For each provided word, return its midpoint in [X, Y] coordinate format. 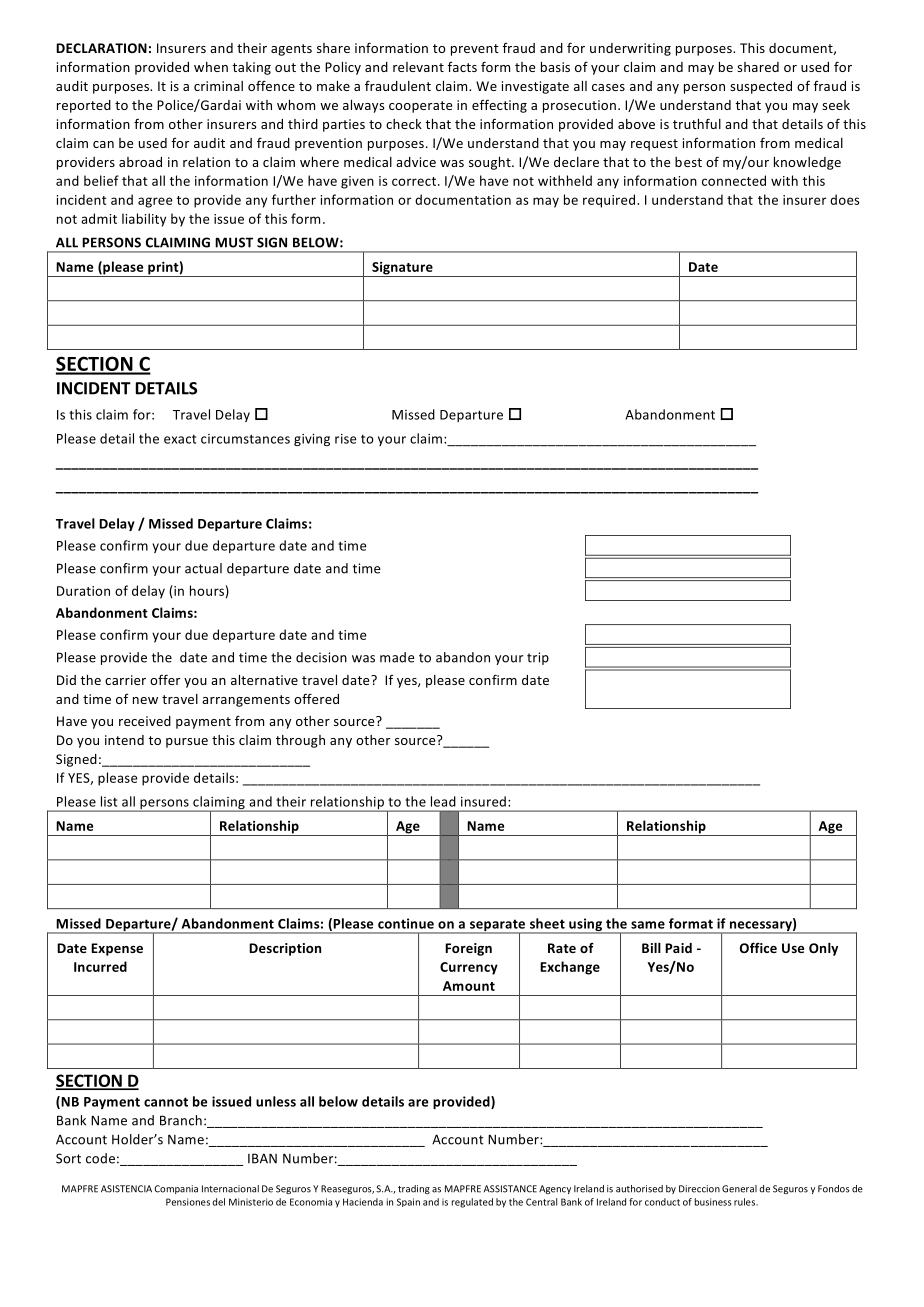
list [109, 801]
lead [443, 801]
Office [758, 947]
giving [312, 440]
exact [180, 439]
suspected [761, 87]
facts [462, 67]
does [845, 199]
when [211, 67]
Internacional [230, 1189]
